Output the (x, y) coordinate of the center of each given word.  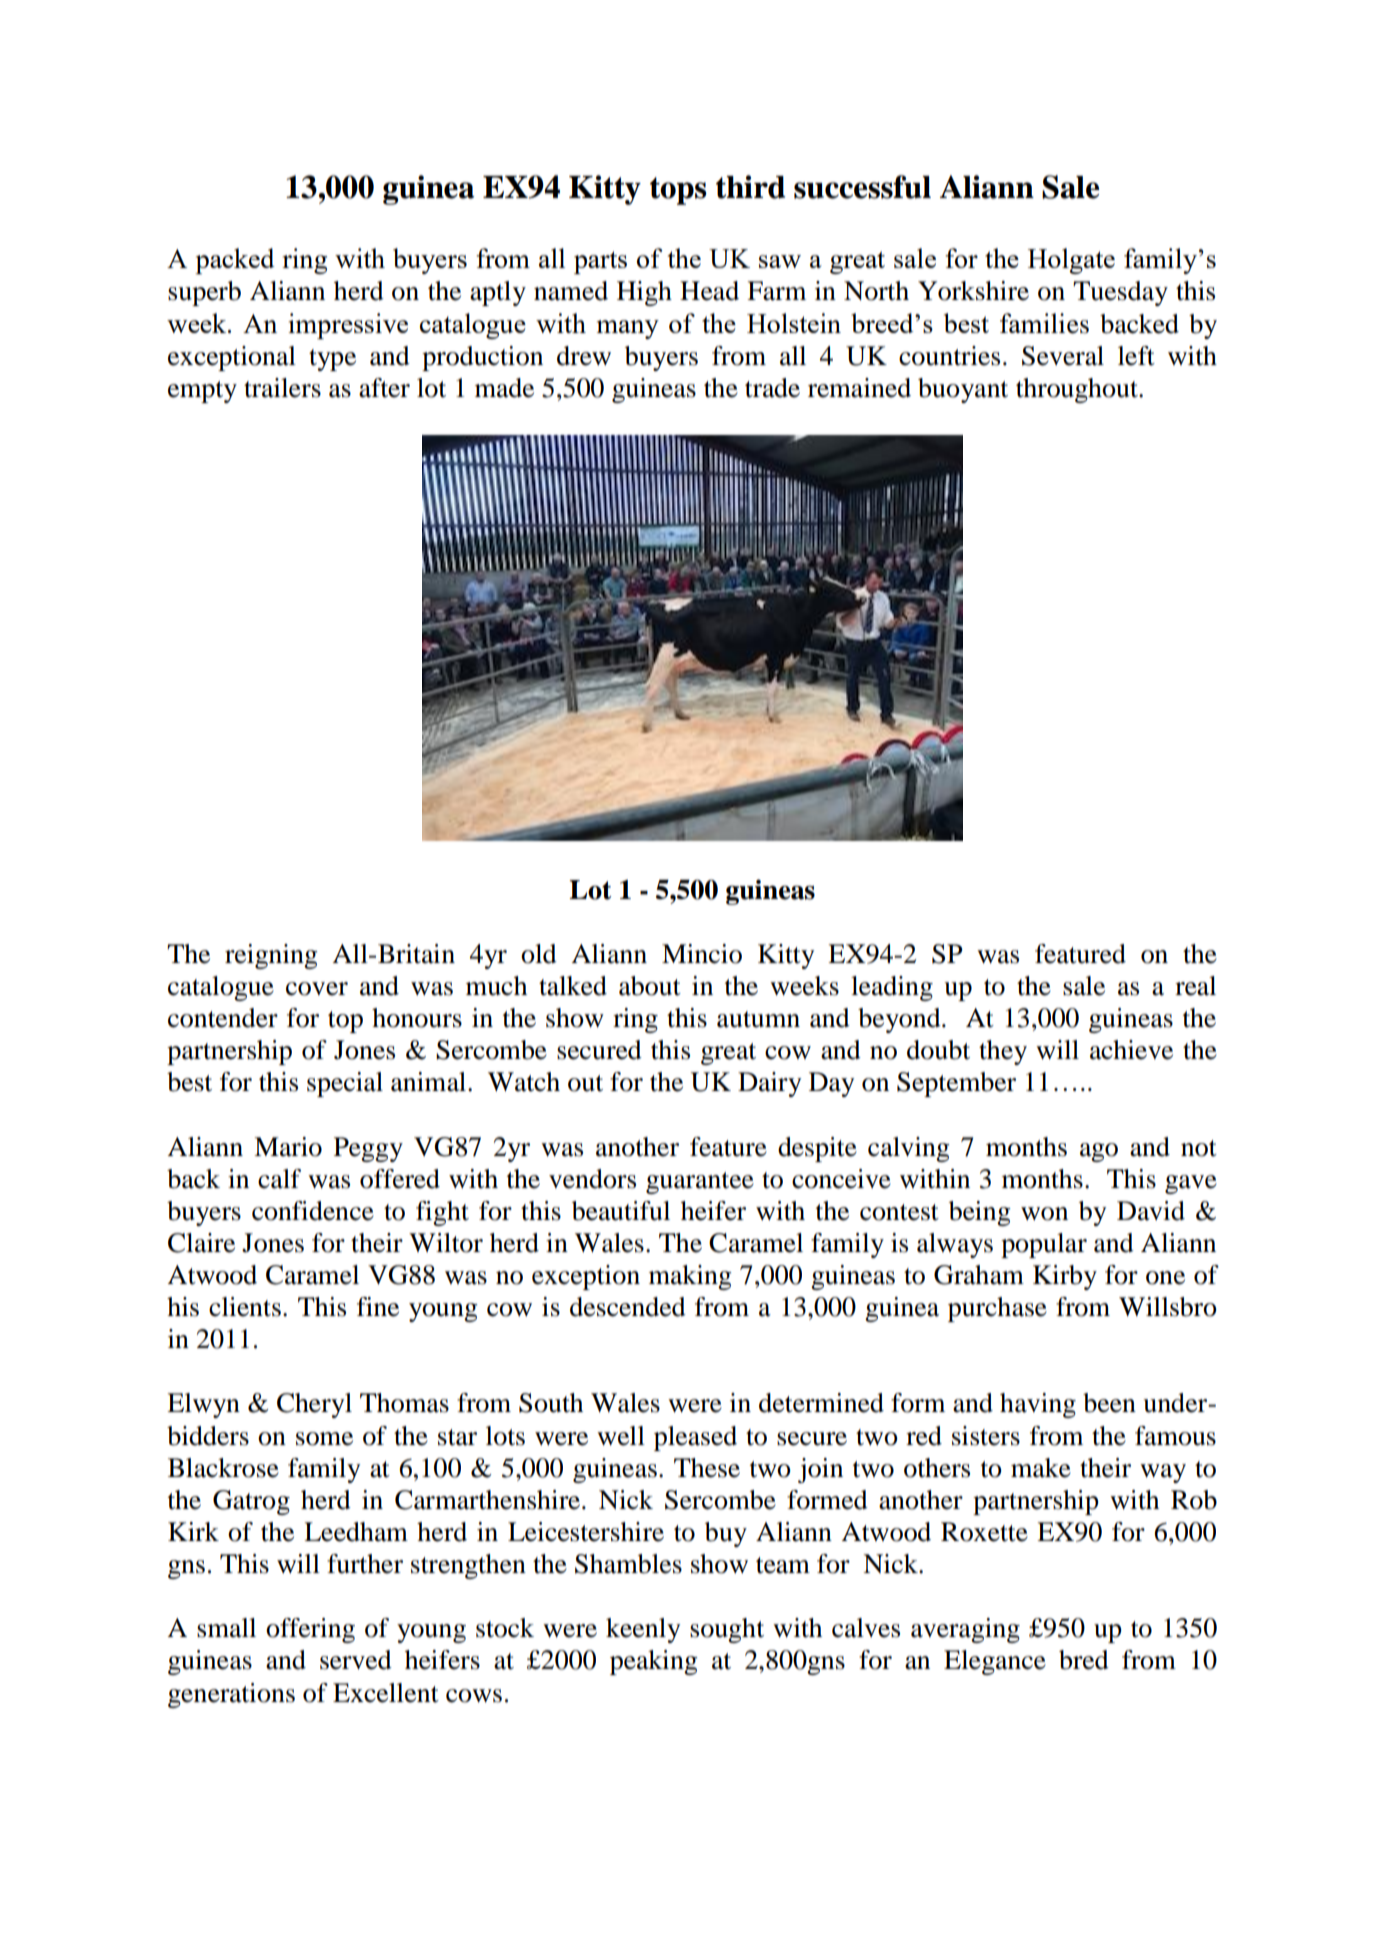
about (650, 986)
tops (678, 191)
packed (235, 261)
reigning (271, 956)
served (356, 1660)
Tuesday (1120, 293)
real (1195, 986)
